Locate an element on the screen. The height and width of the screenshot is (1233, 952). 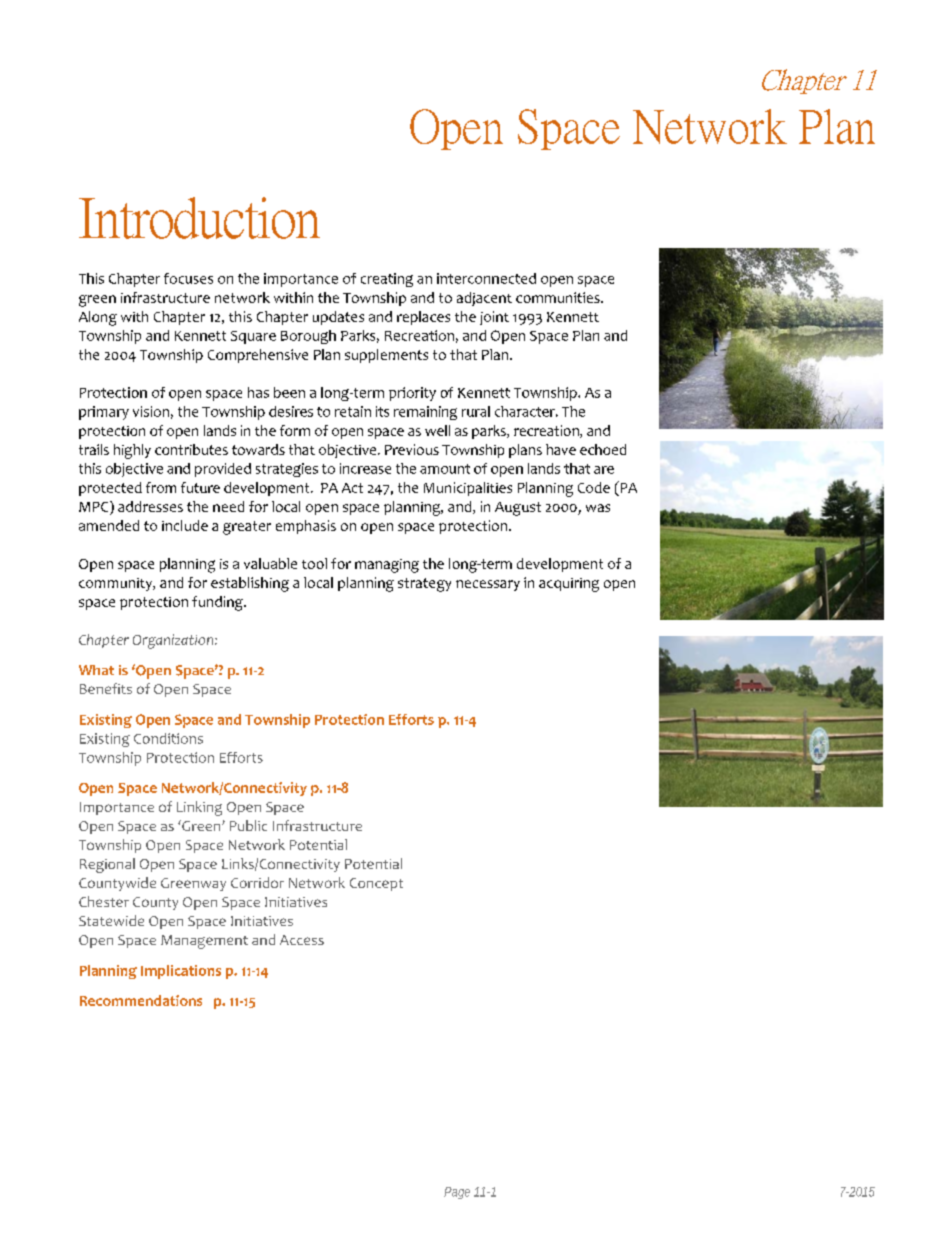
Recommendations is located at coordinates (141, 1000).
